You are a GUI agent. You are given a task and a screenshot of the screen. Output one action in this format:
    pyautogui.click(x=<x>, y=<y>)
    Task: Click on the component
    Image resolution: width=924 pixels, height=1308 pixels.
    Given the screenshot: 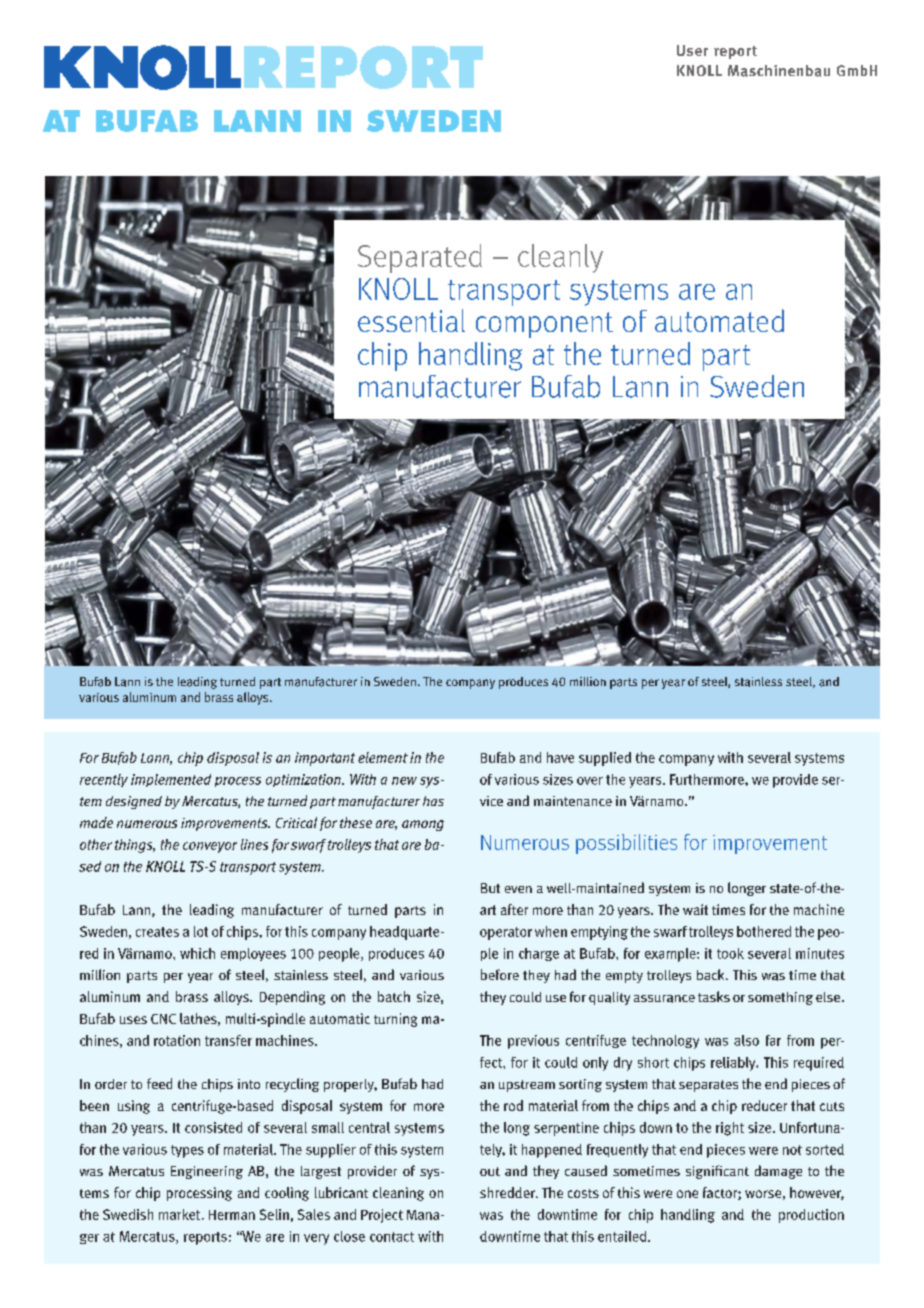 What is the action you would take?
    pyautogui.click(x=544, y=325)
